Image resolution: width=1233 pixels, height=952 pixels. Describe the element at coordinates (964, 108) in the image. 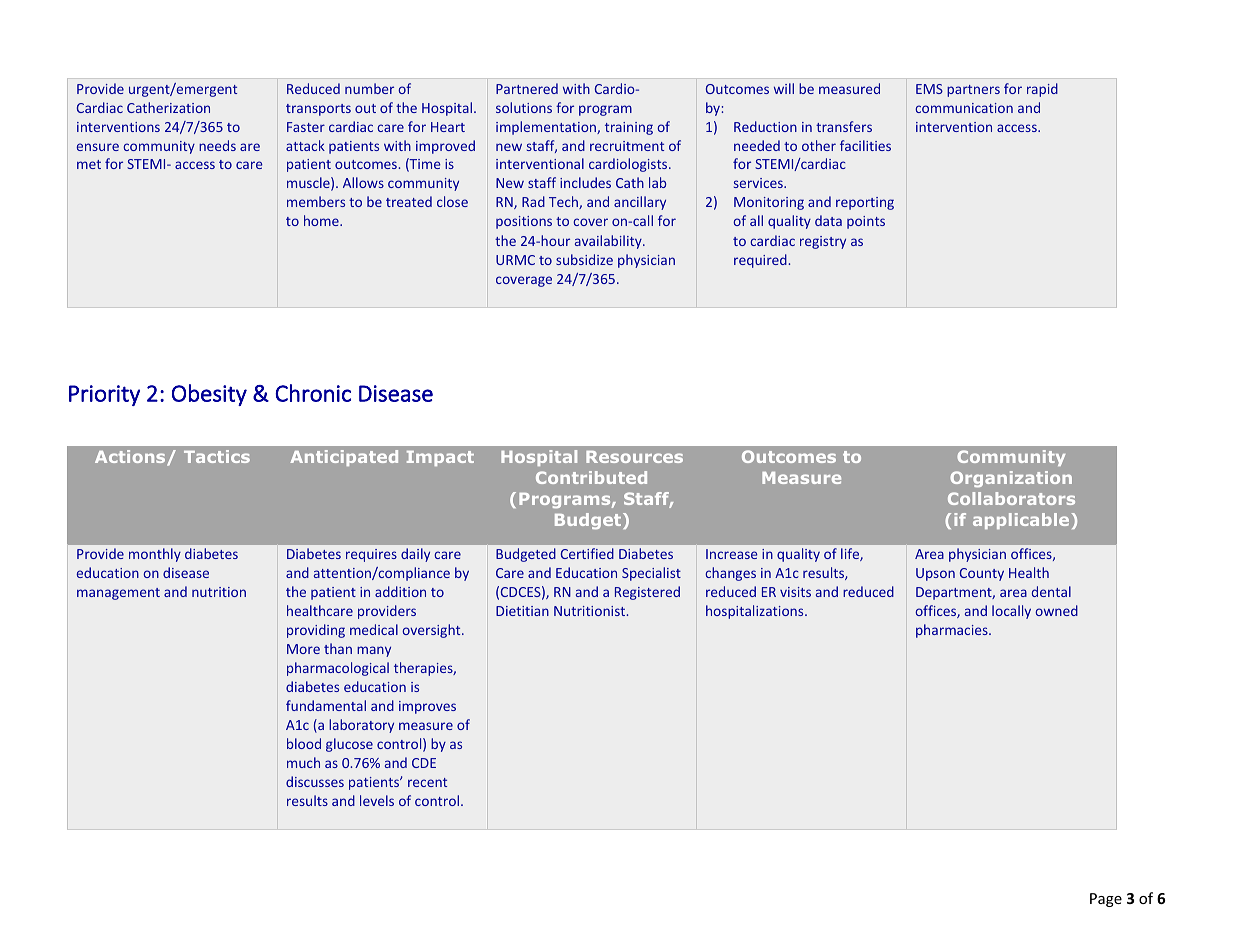

I see `communication` at that location.
